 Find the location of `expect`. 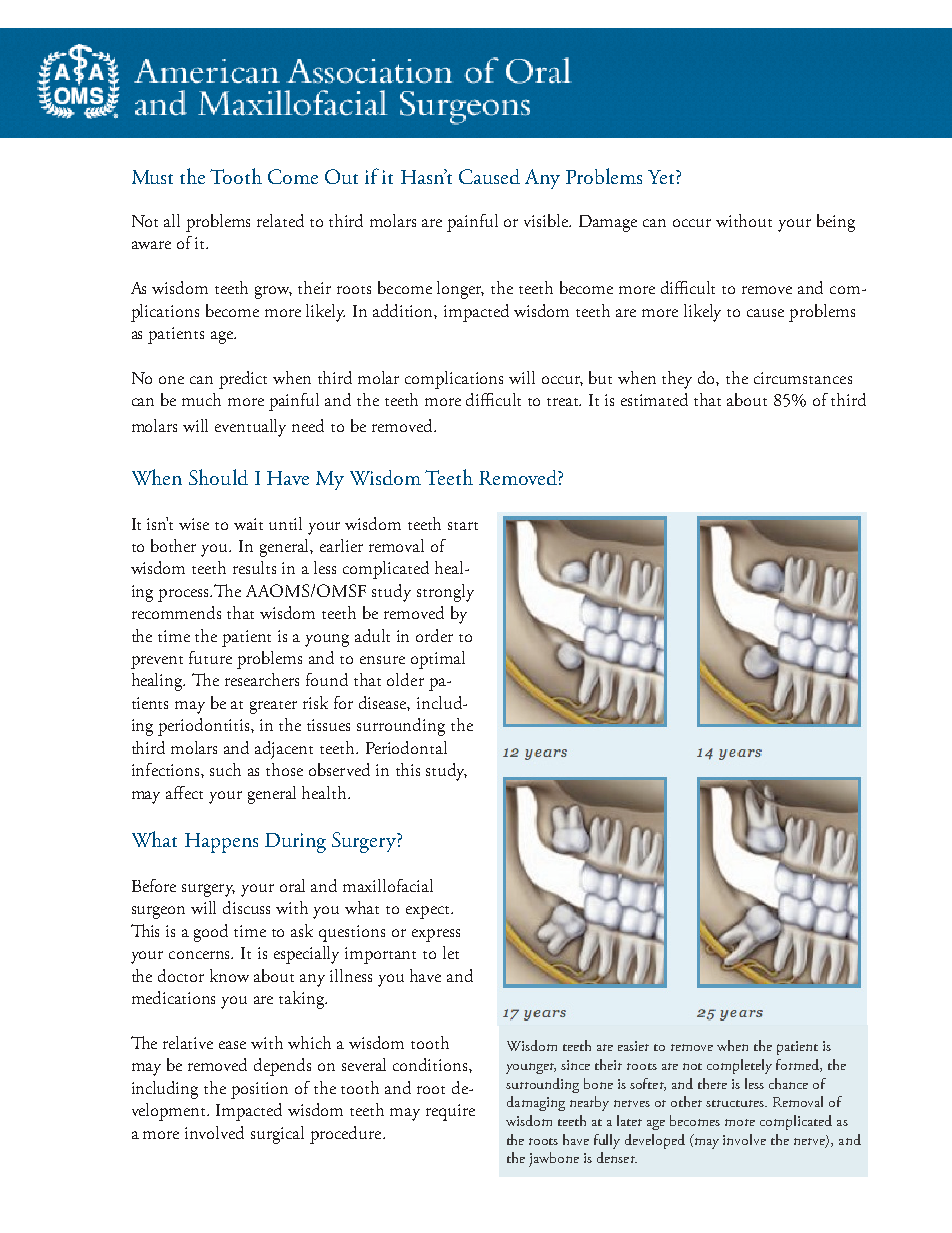

expect is located at coordinates (429, 912).
